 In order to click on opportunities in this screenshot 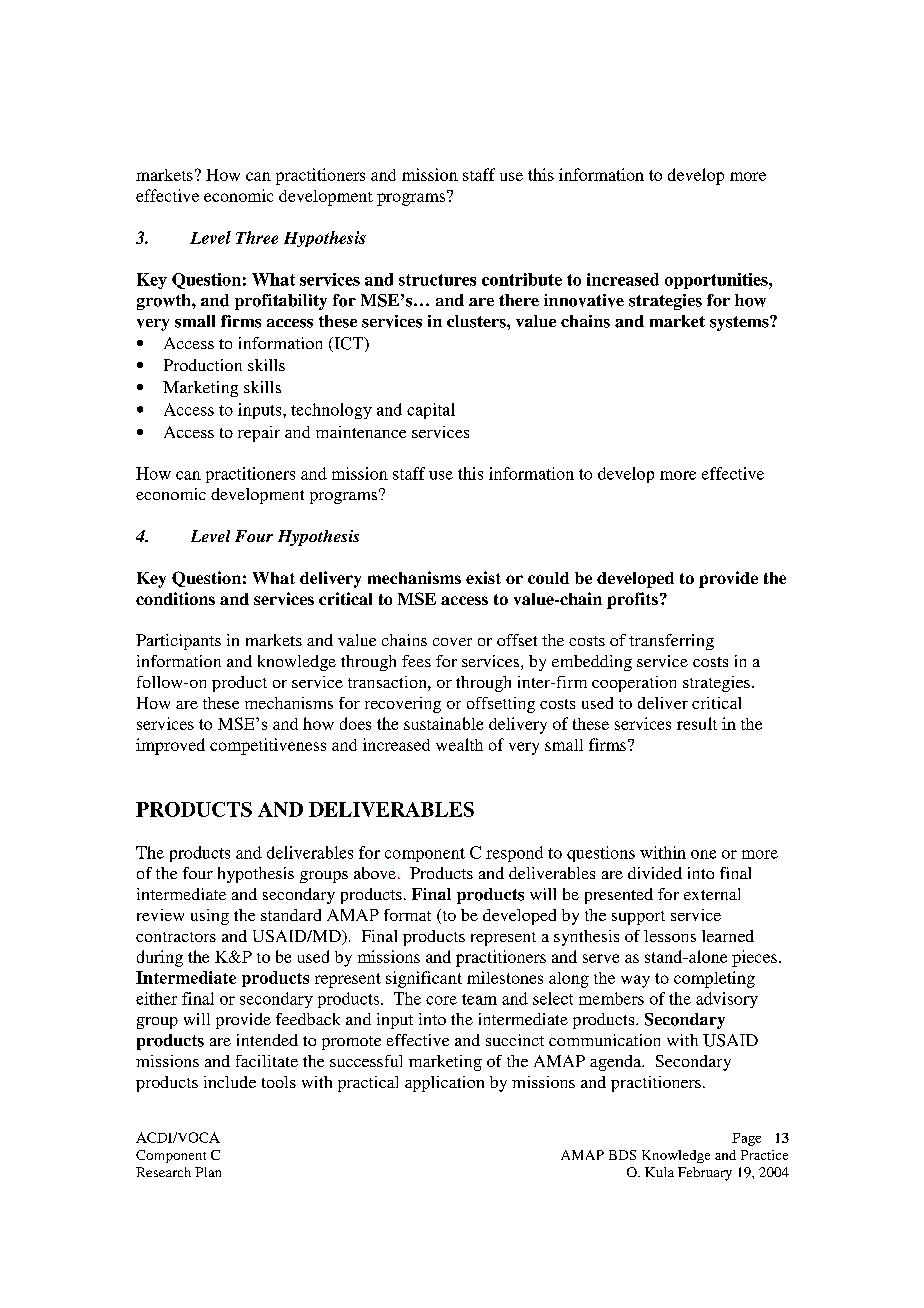, I will do `click(717, 281)`.
